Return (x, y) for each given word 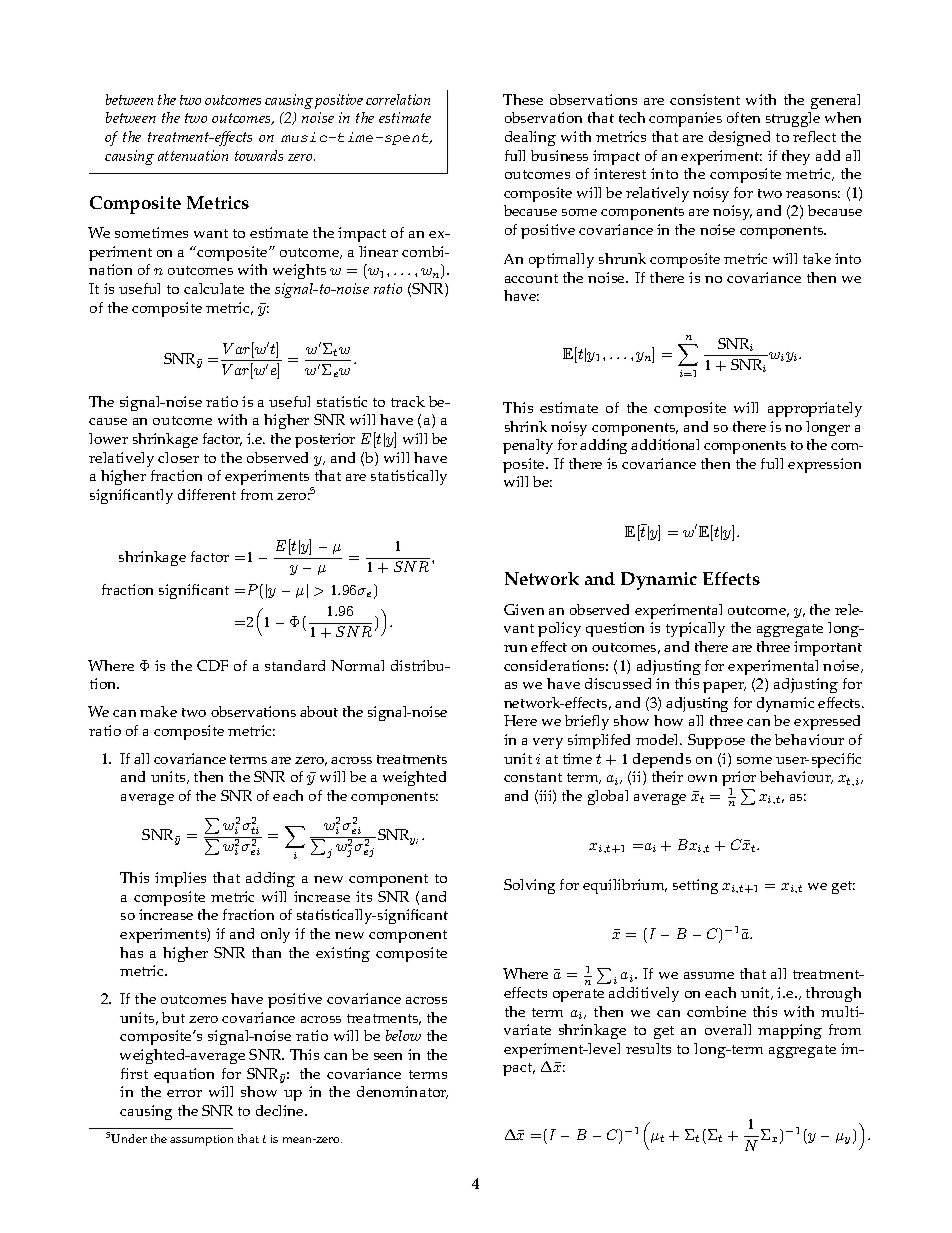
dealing (530, 138)
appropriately (815, 409)
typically (695, 629)
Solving (529, 886)
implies (180, 879)
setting (695, 886)
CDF (212, 665)
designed (739, 138)
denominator (402, 1092)
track (408, 401)
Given (524, 609)
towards (259, 155)
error (184, 1093)
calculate (214, 288)
